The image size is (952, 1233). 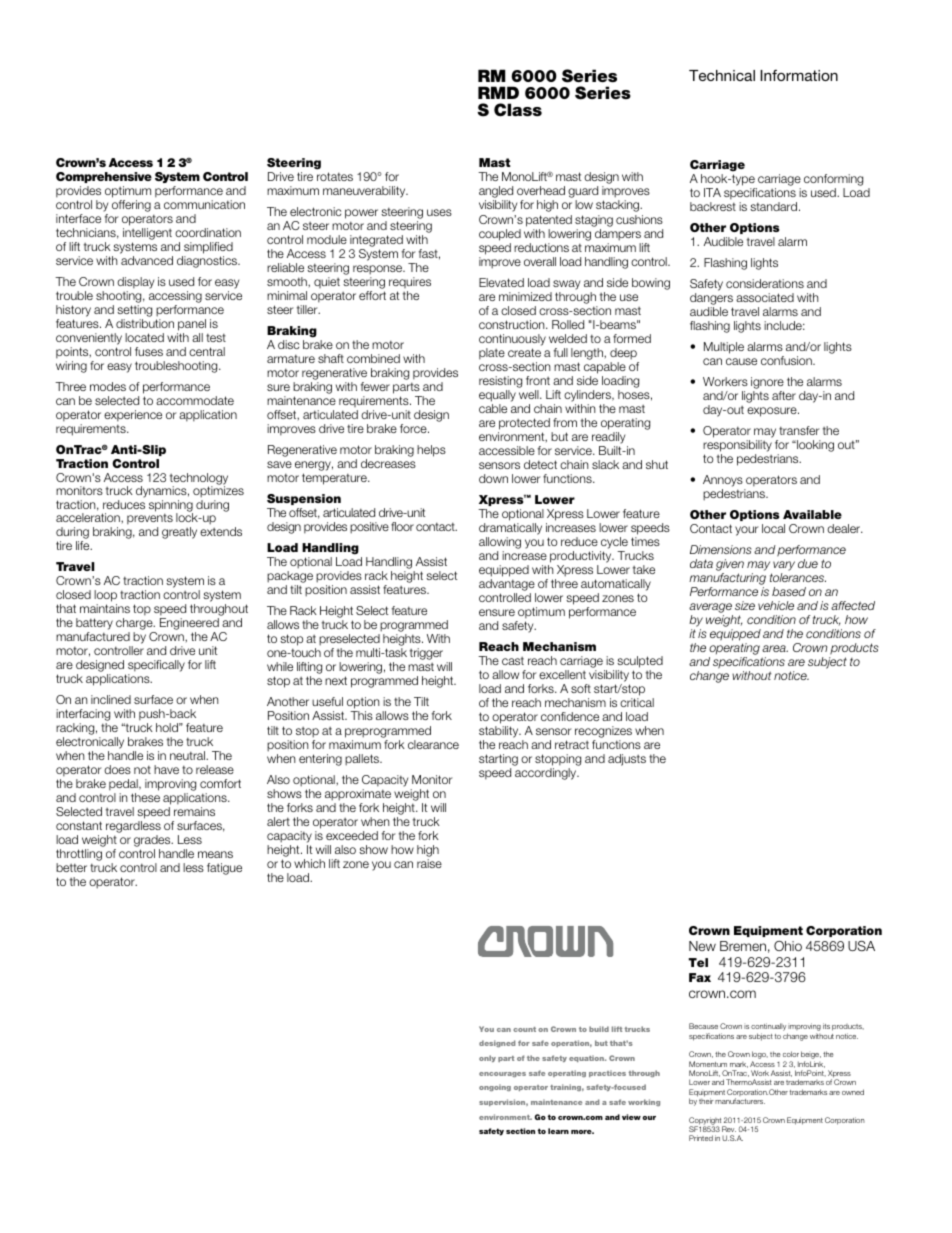 What do you see at coordinates (104, 177) in the page?
I see `Comprehensive` at bounding box center [104, 177].
